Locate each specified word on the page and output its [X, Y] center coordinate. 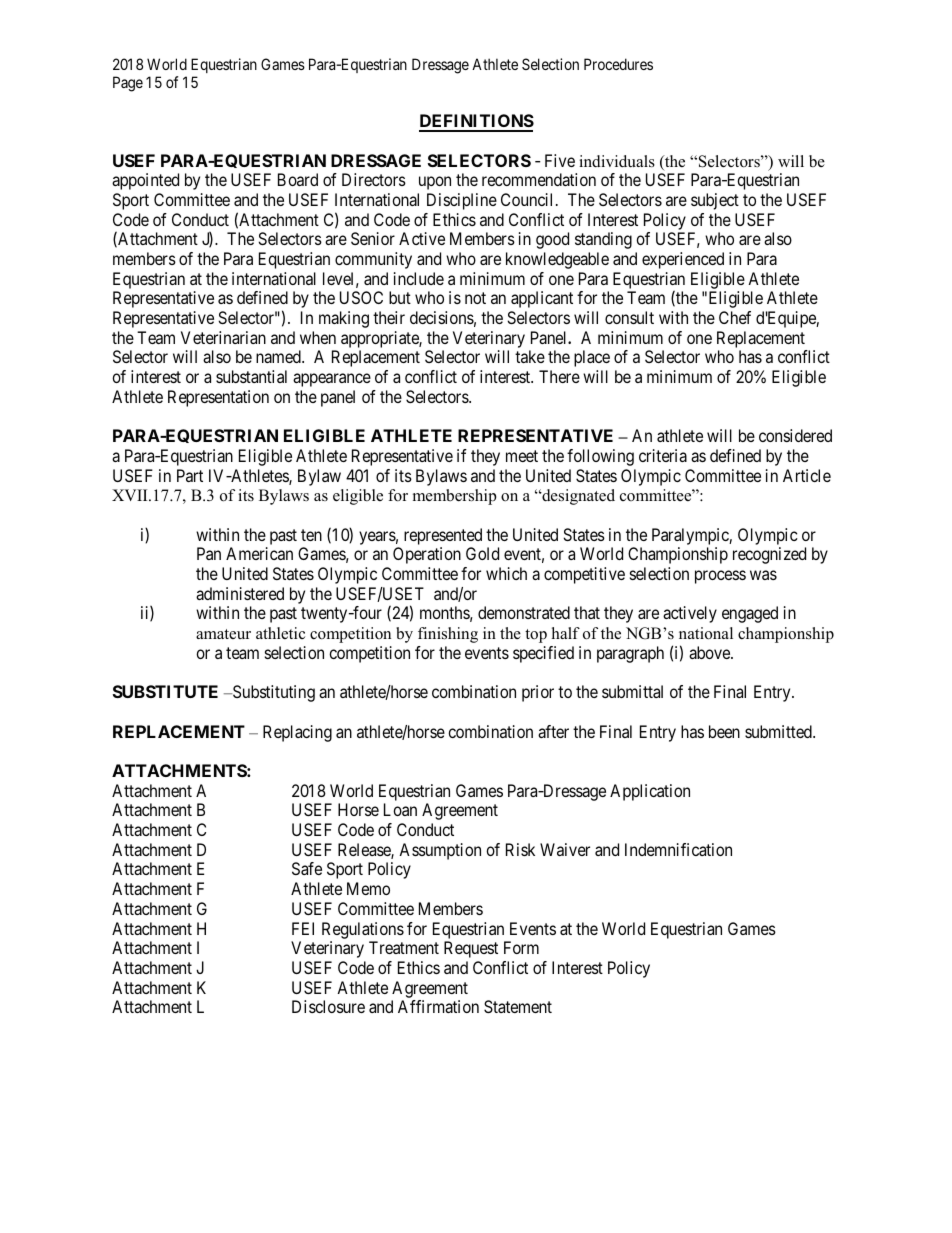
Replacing [297, 733]
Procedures [618, 64]
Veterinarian [223, 337]
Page [128, 84]
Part [190, 475]
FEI [303, 928]
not [475, 298]
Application [650, 792]
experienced [683, 260]
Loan [400, 809]
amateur [223, 634]
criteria [663, 455]
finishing [448, 635]
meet [522, 456]
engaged [750, 614]
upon [435, 183]
